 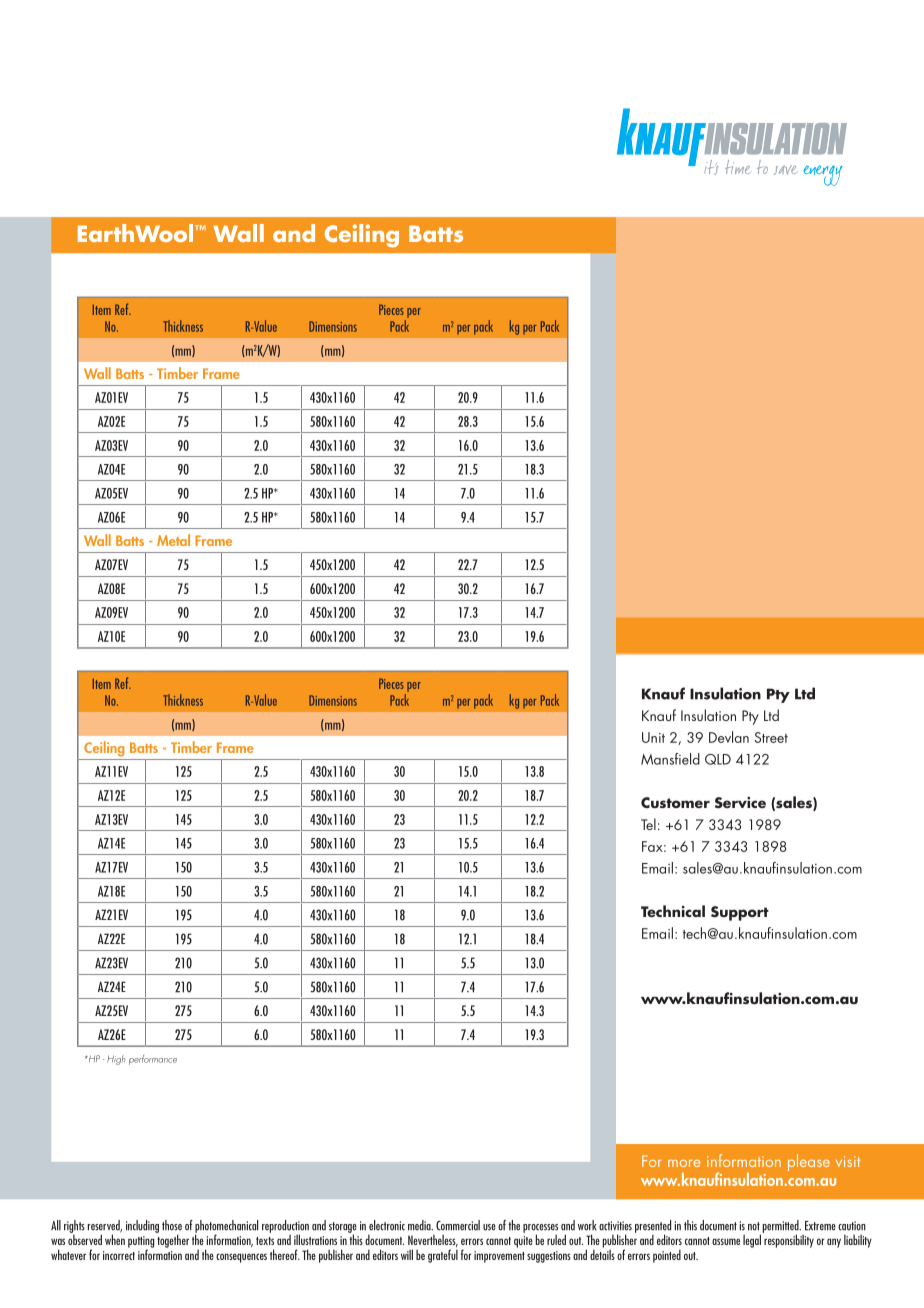 I want to click on Support, so click(x=740, y=913).
